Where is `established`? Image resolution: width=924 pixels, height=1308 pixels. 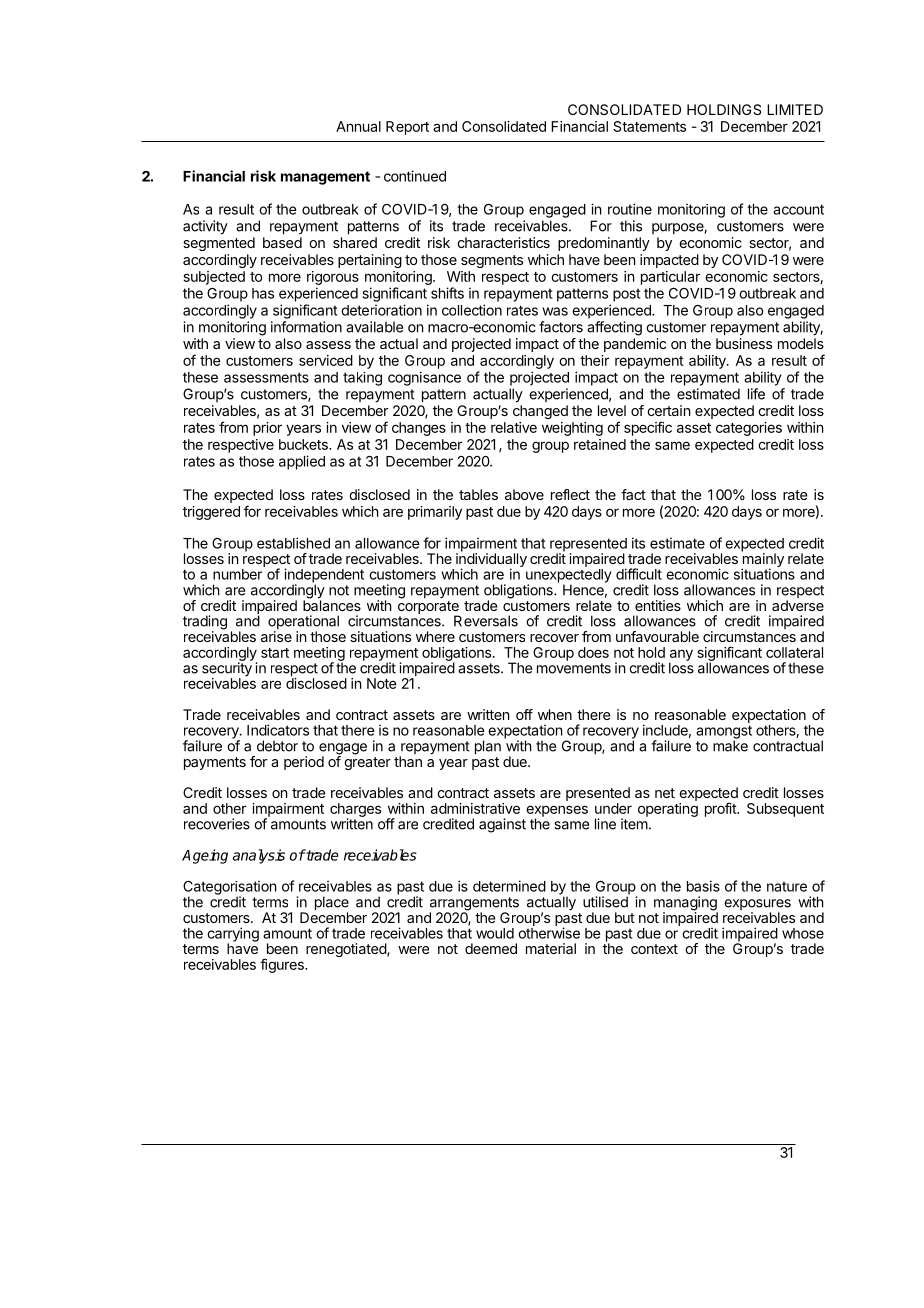 established is located at coordinates (293, 543).
